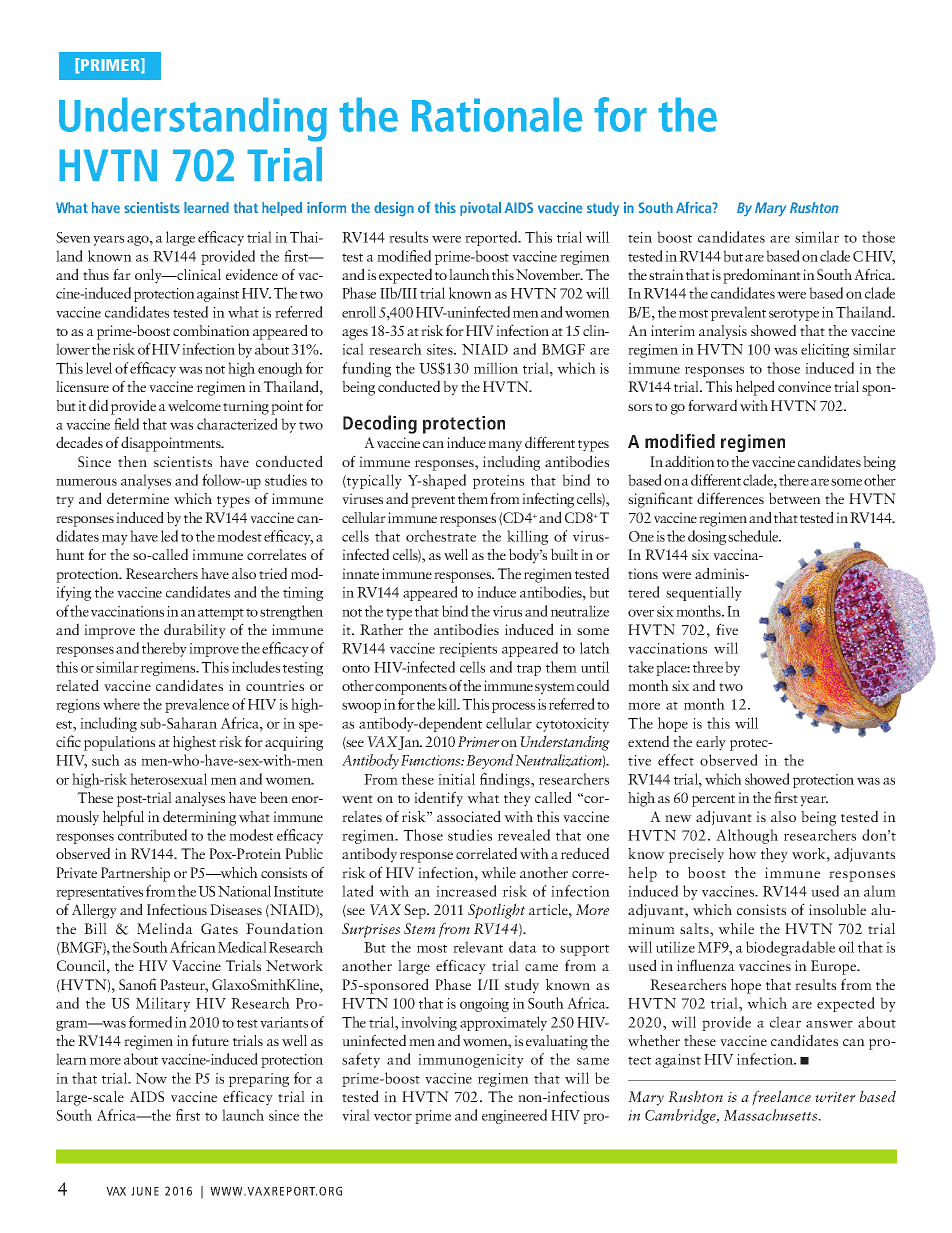 The height and width of the screenshot is (1233, 952). What do you see at coordinates (195, 631) in the screenshot?
I see `durability` at bounding box center [195, 631].
